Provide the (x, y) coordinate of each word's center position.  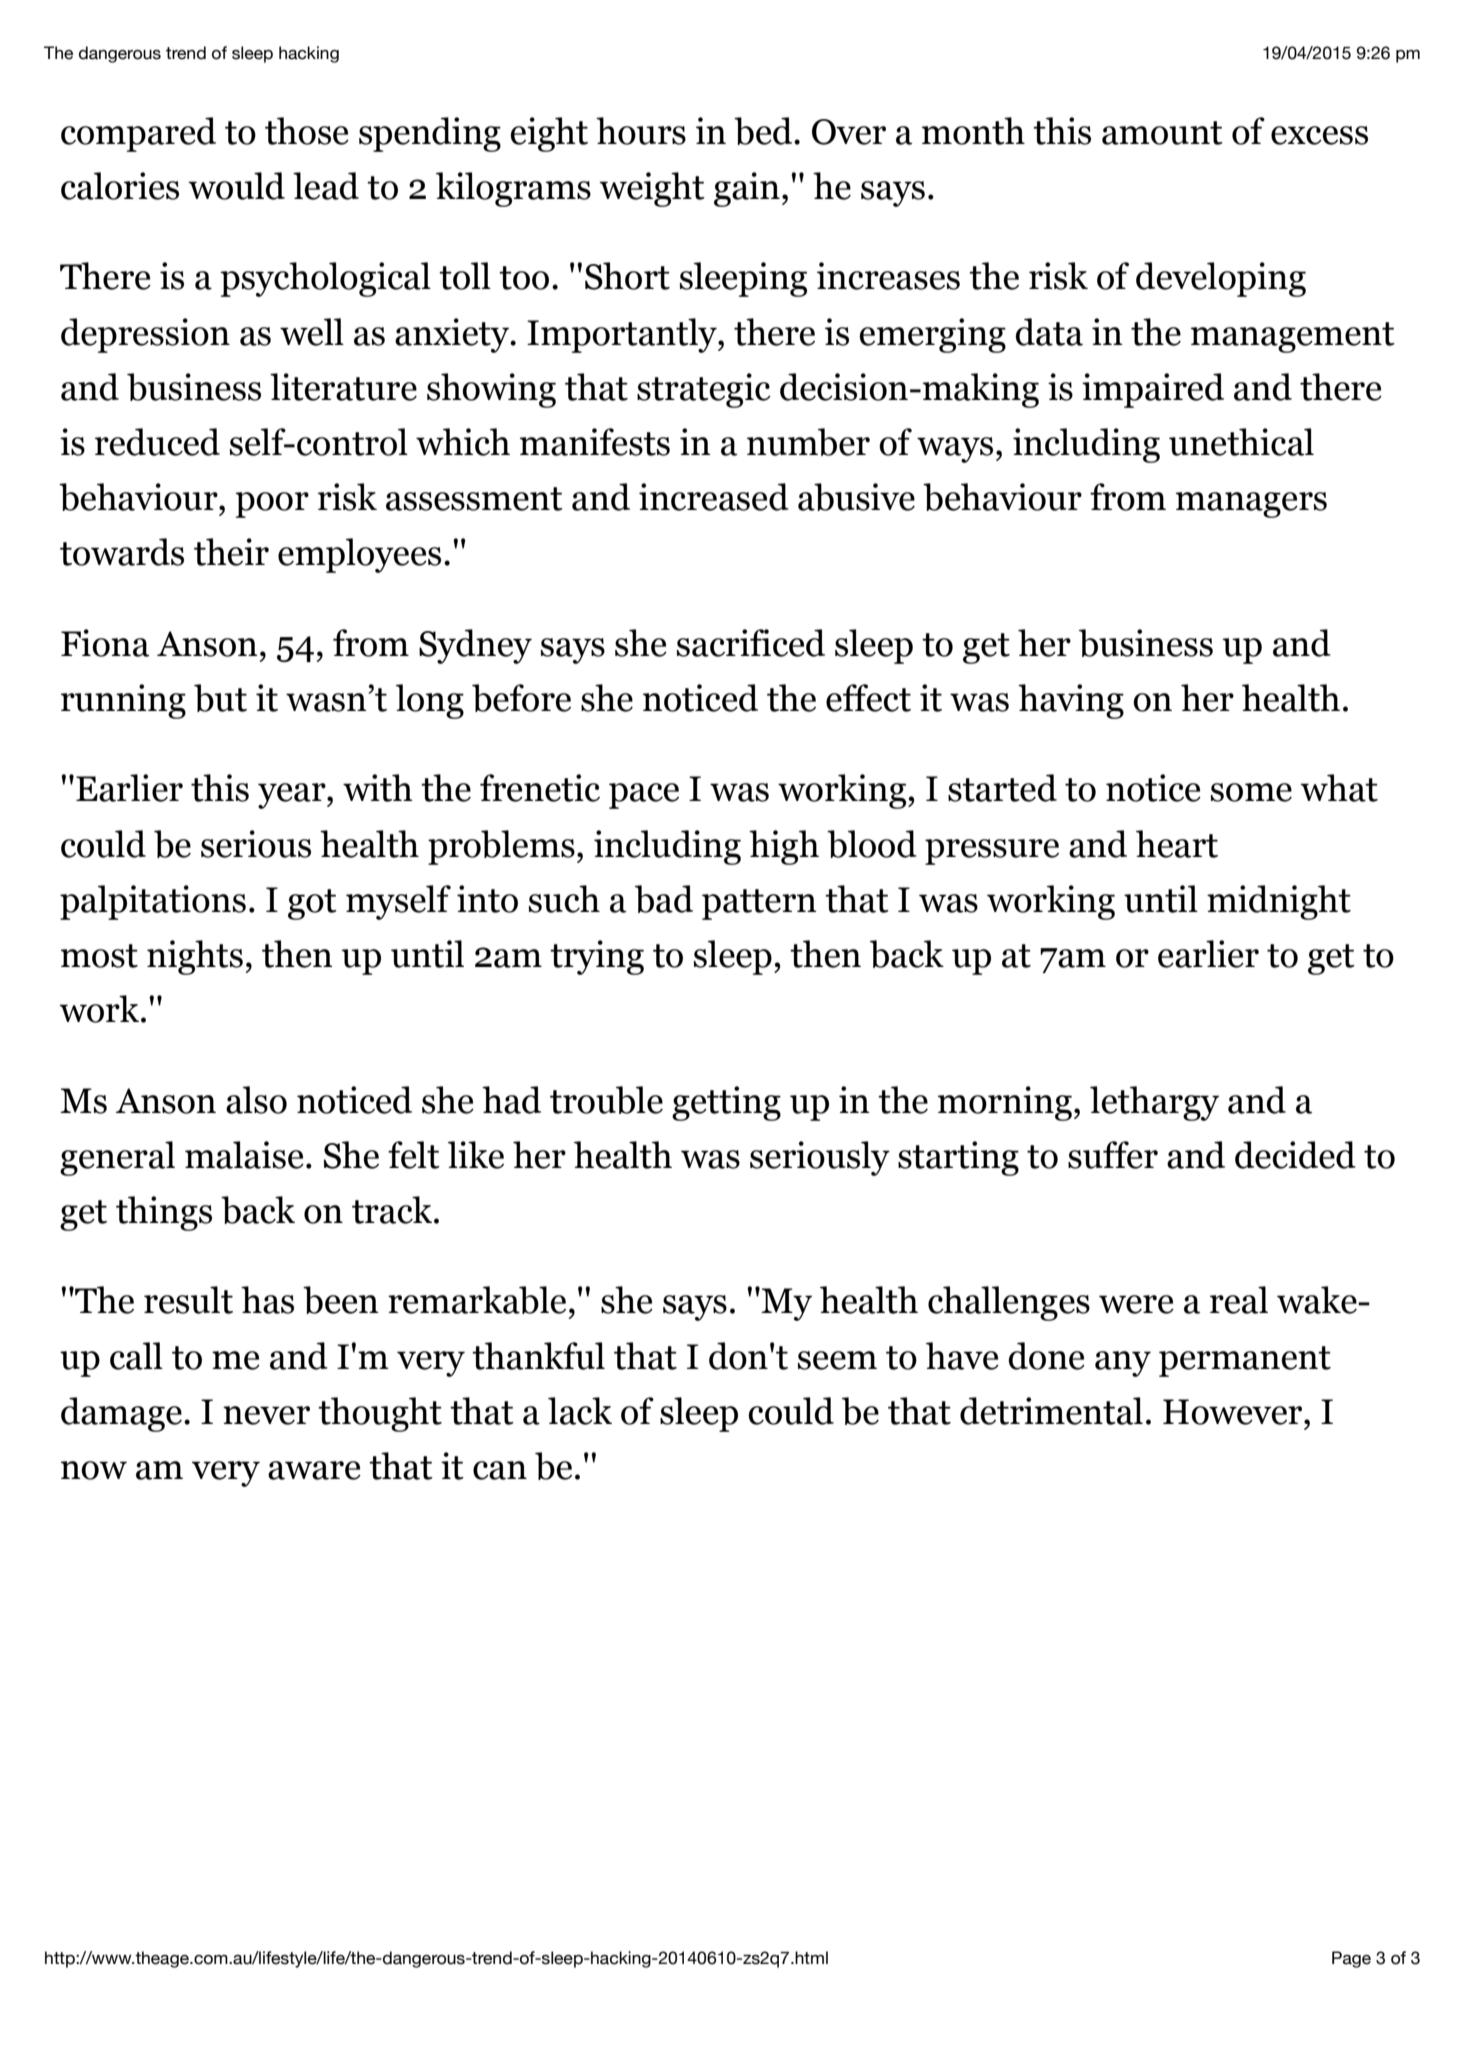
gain (747, 189)
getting (726, 1103)
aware (314, 1470)
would (236, 186)
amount (1162, 133)
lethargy (1154, 1103)
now (94, 1470)
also (256, 1100)
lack (580, 1411)
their (231, 552)
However (1234, 1412)
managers (1251, 505)
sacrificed (751, 643)
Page (1351, 1959)
